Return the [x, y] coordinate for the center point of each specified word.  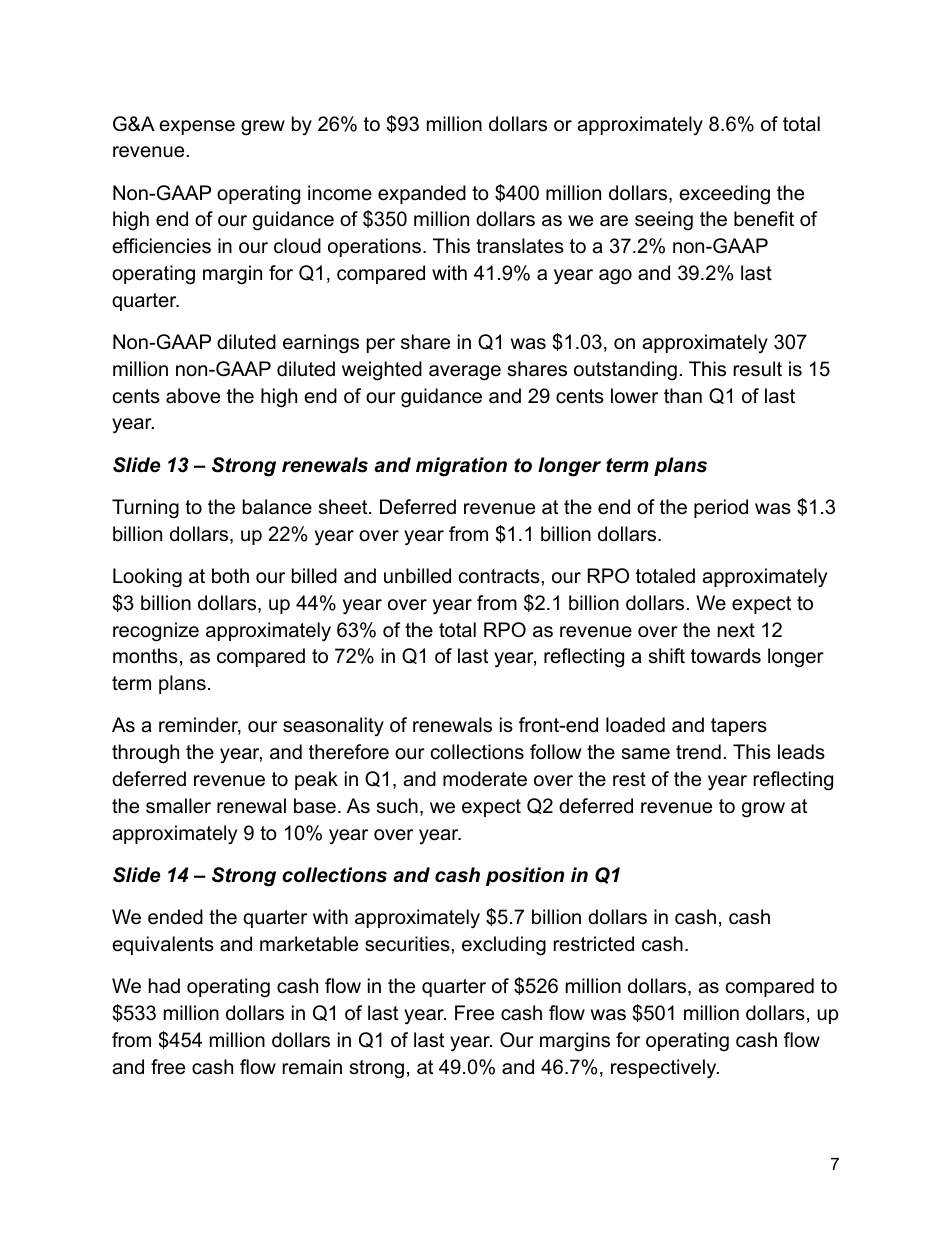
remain [312, 1067]
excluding [504, 946]
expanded [422, 194]
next [736, 630]
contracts [500, 576]
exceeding [724, 195]
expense [197, 127]
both [230, 576]
